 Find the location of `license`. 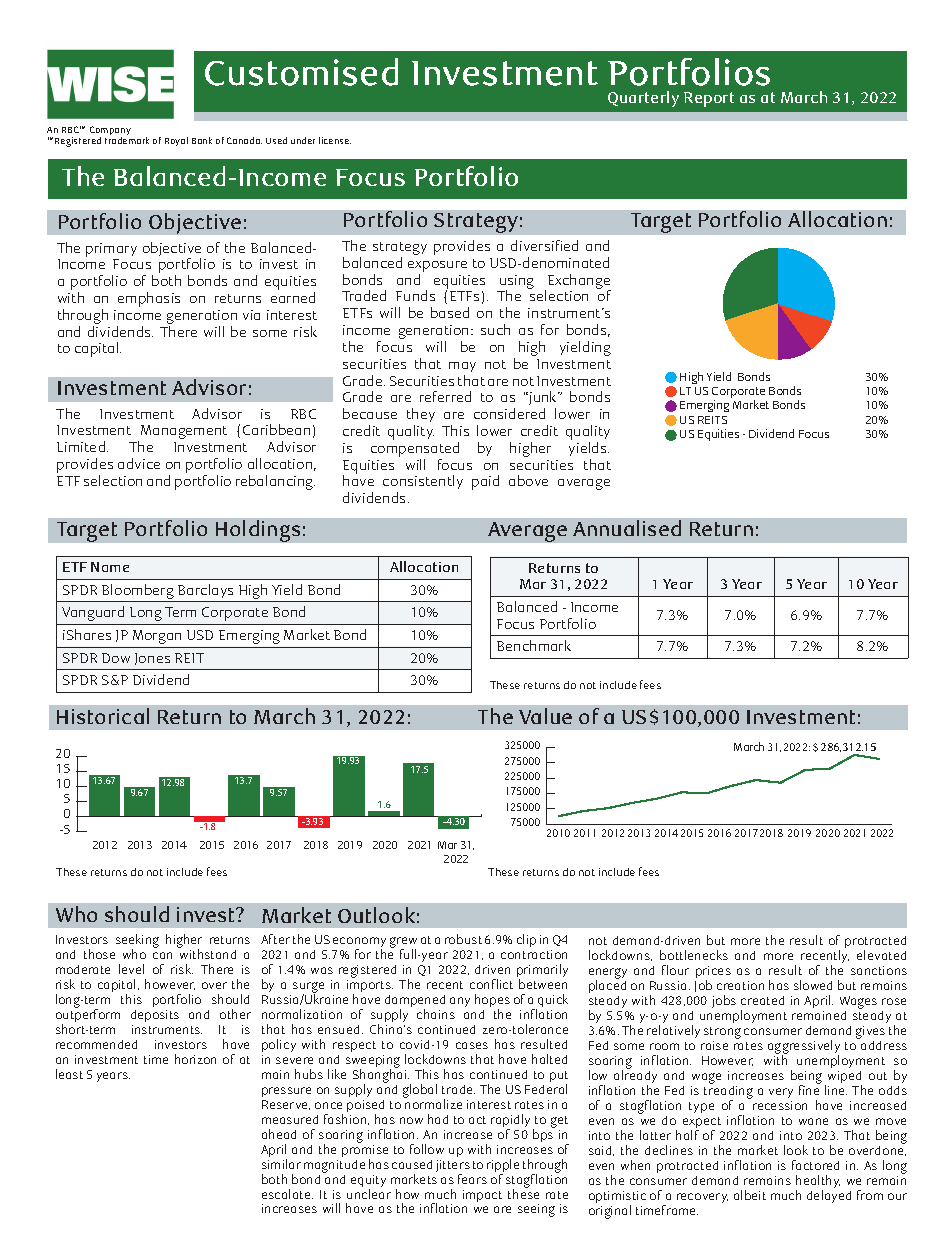

license is located at coordinates (335, 140).
